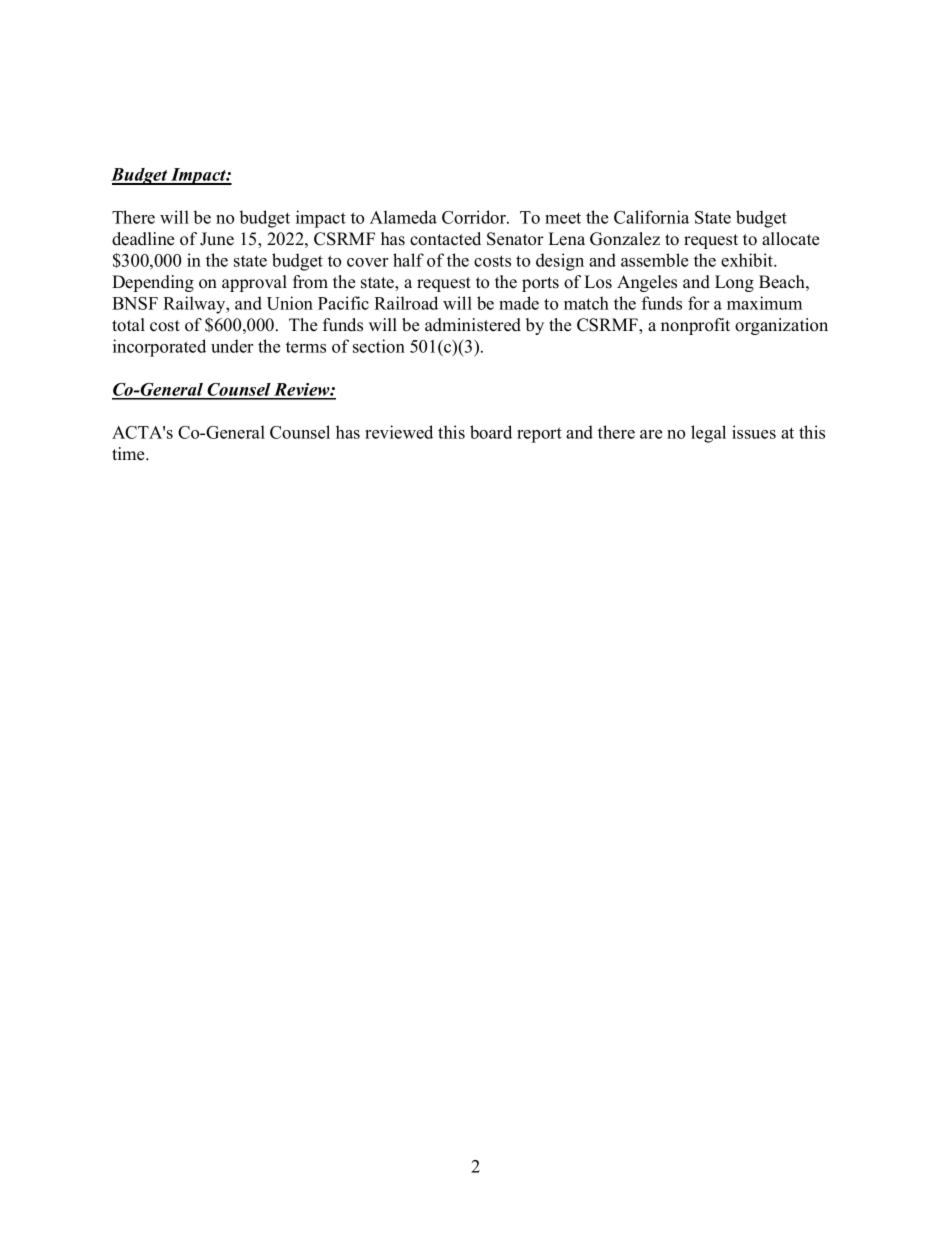  Describe the element at coordinates (159, 348) in the image. I see `incorporated` at that location.
